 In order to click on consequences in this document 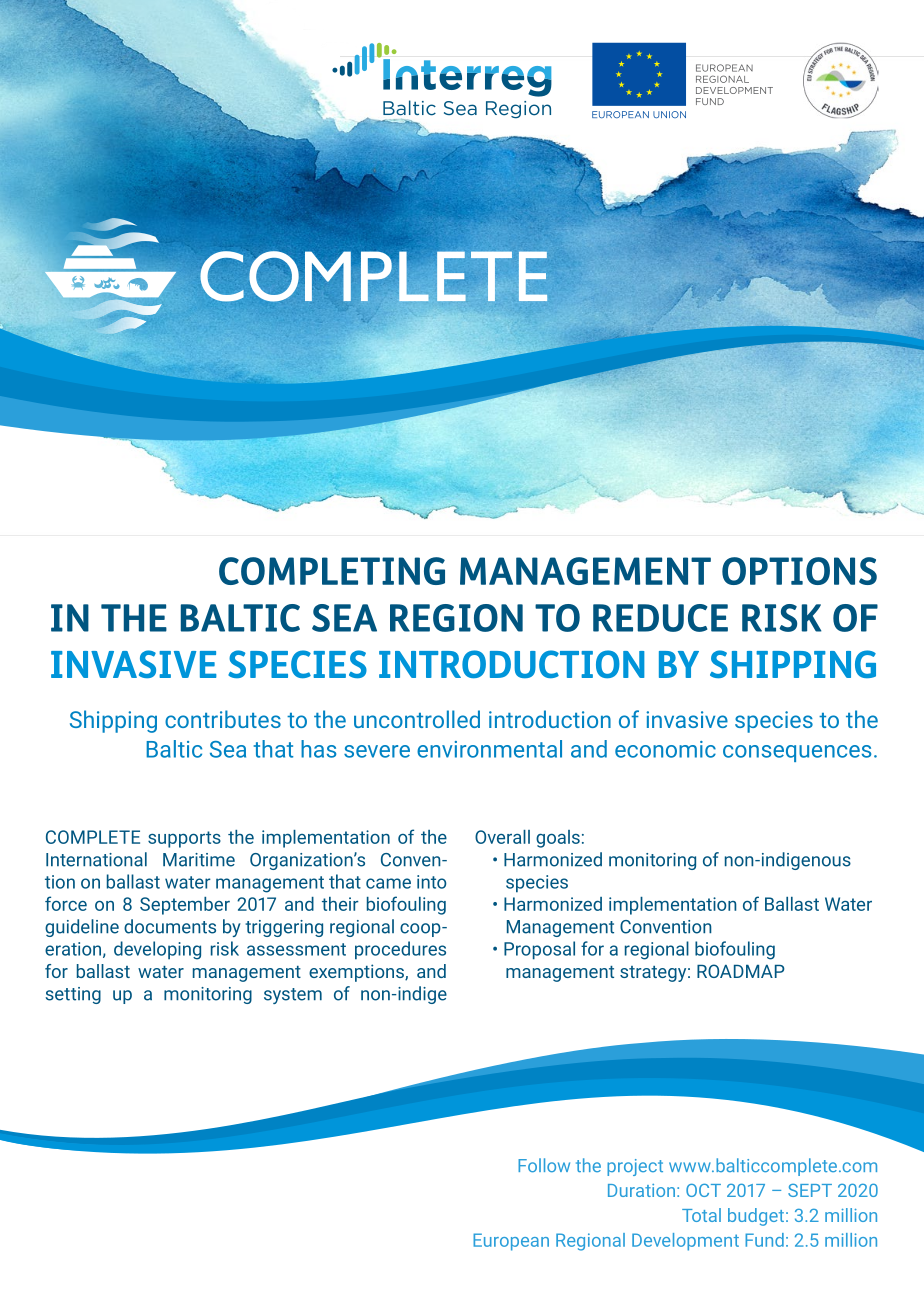, I will do `click(797, 753)`.
